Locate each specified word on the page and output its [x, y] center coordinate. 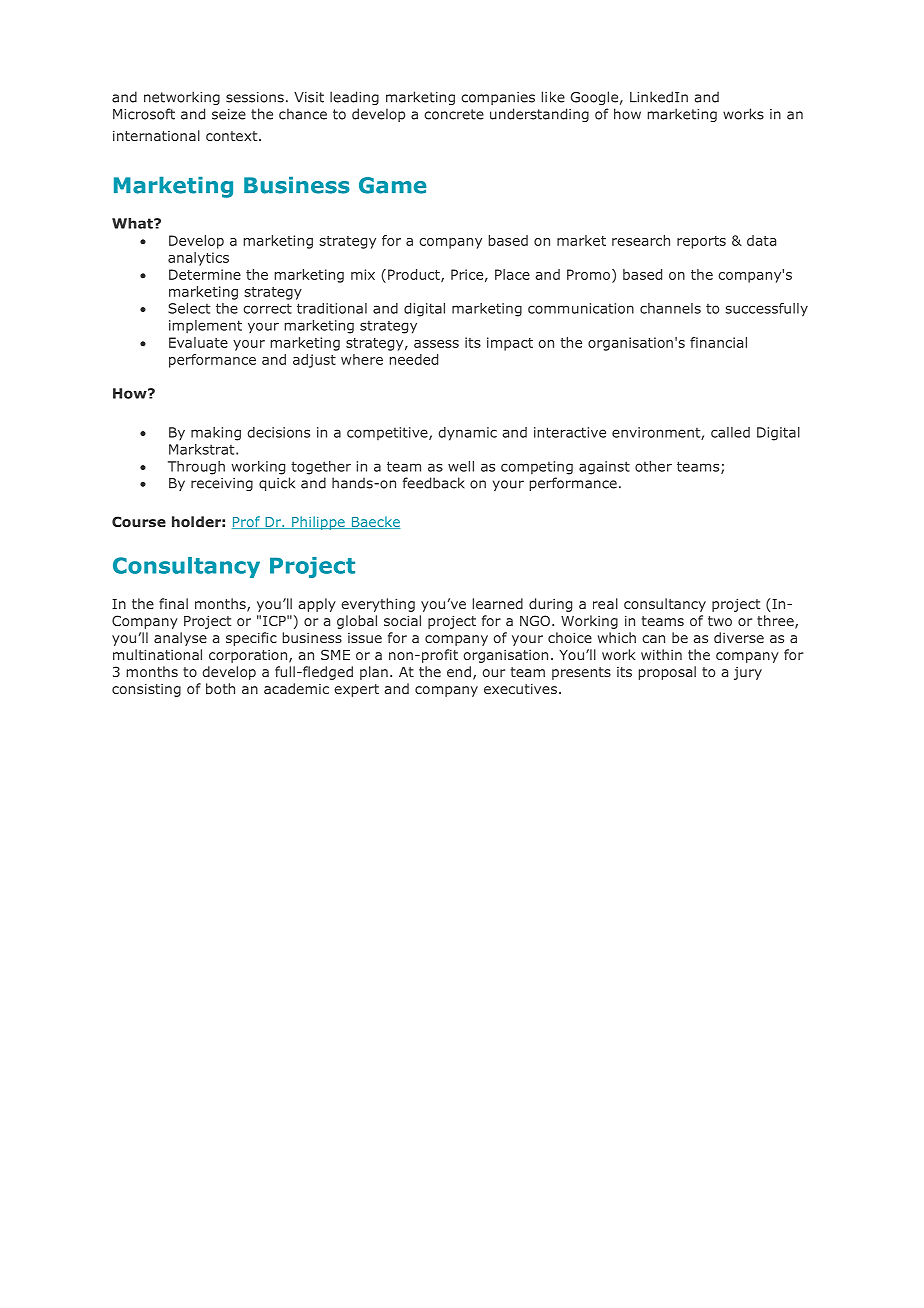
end [459, 671]
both [220, 688]
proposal [667, 673]
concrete [454, 114]
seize [229, 114]
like [553, 97]
